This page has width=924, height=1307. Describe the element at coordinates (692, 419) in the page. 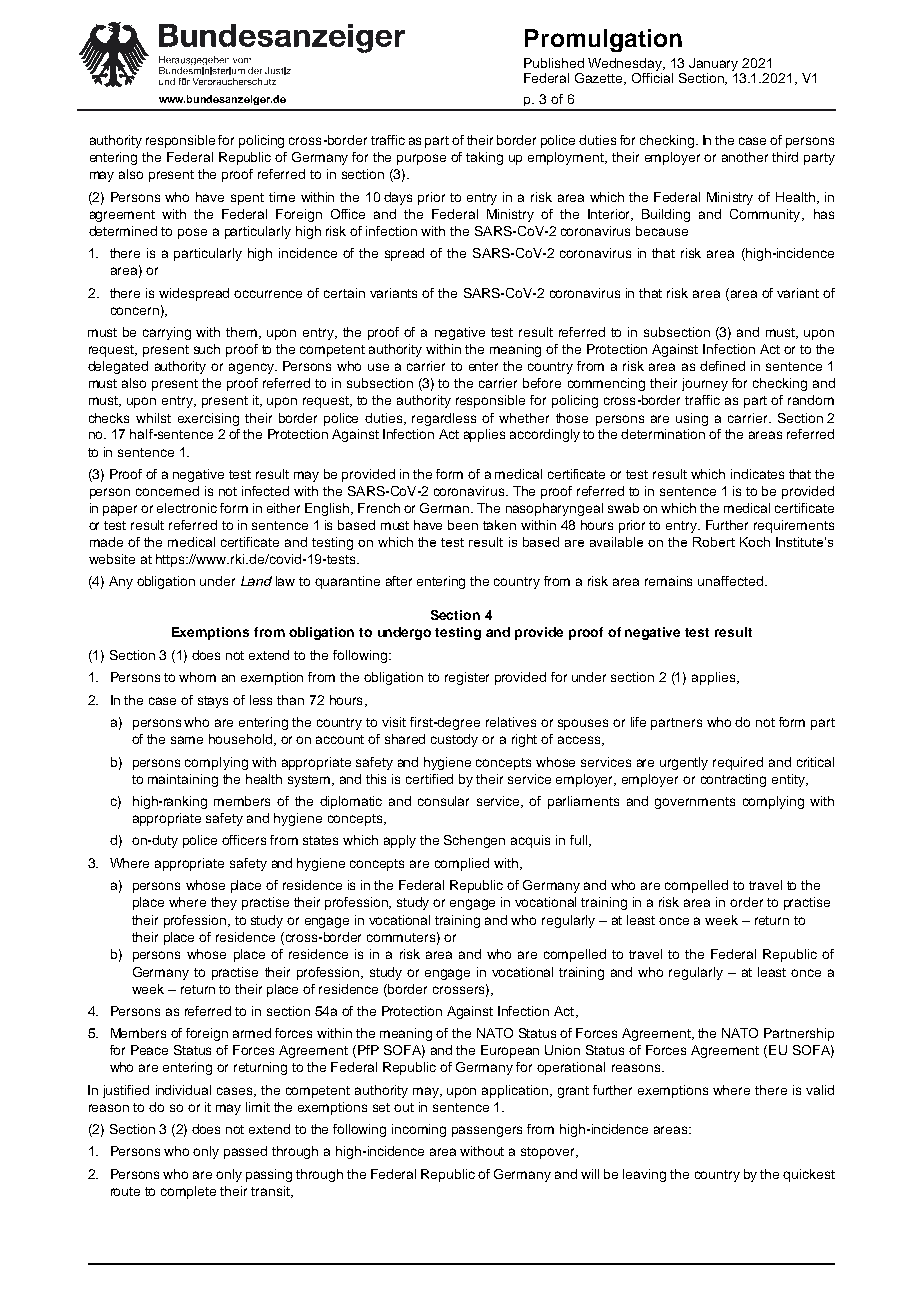

I see `using` at that location.
